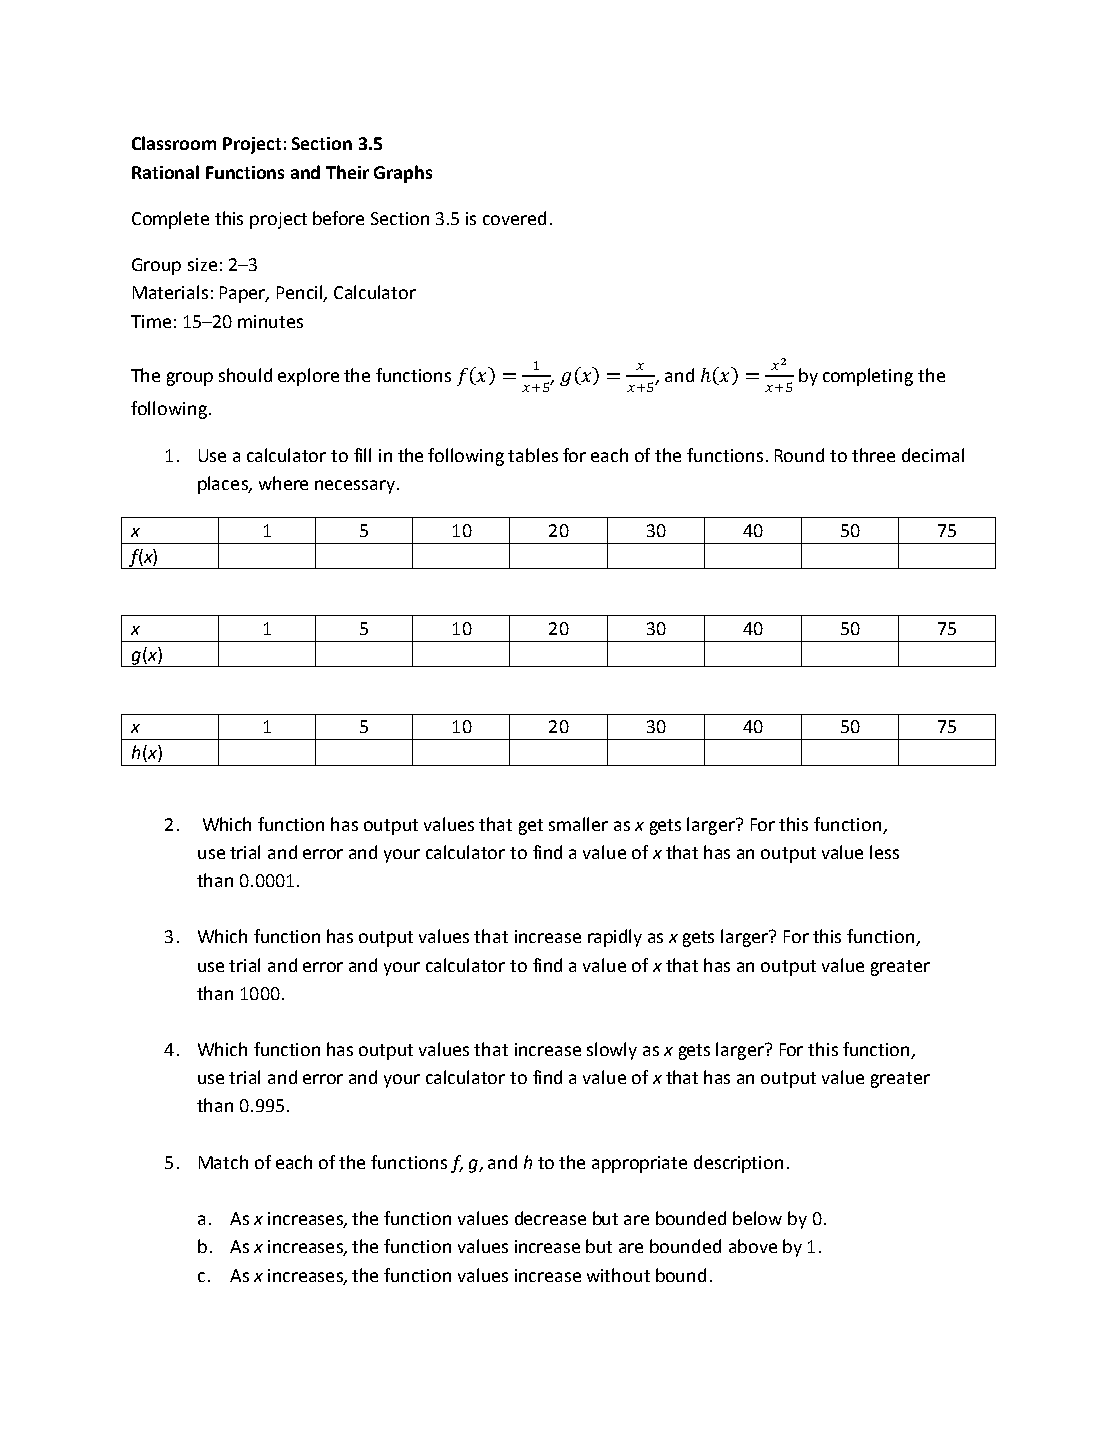 Image resolution: width=1117 pixels, height=1445 pixels. Describe the element at coordinates (245, 375) in the screenshot. I see `should` at that location.
